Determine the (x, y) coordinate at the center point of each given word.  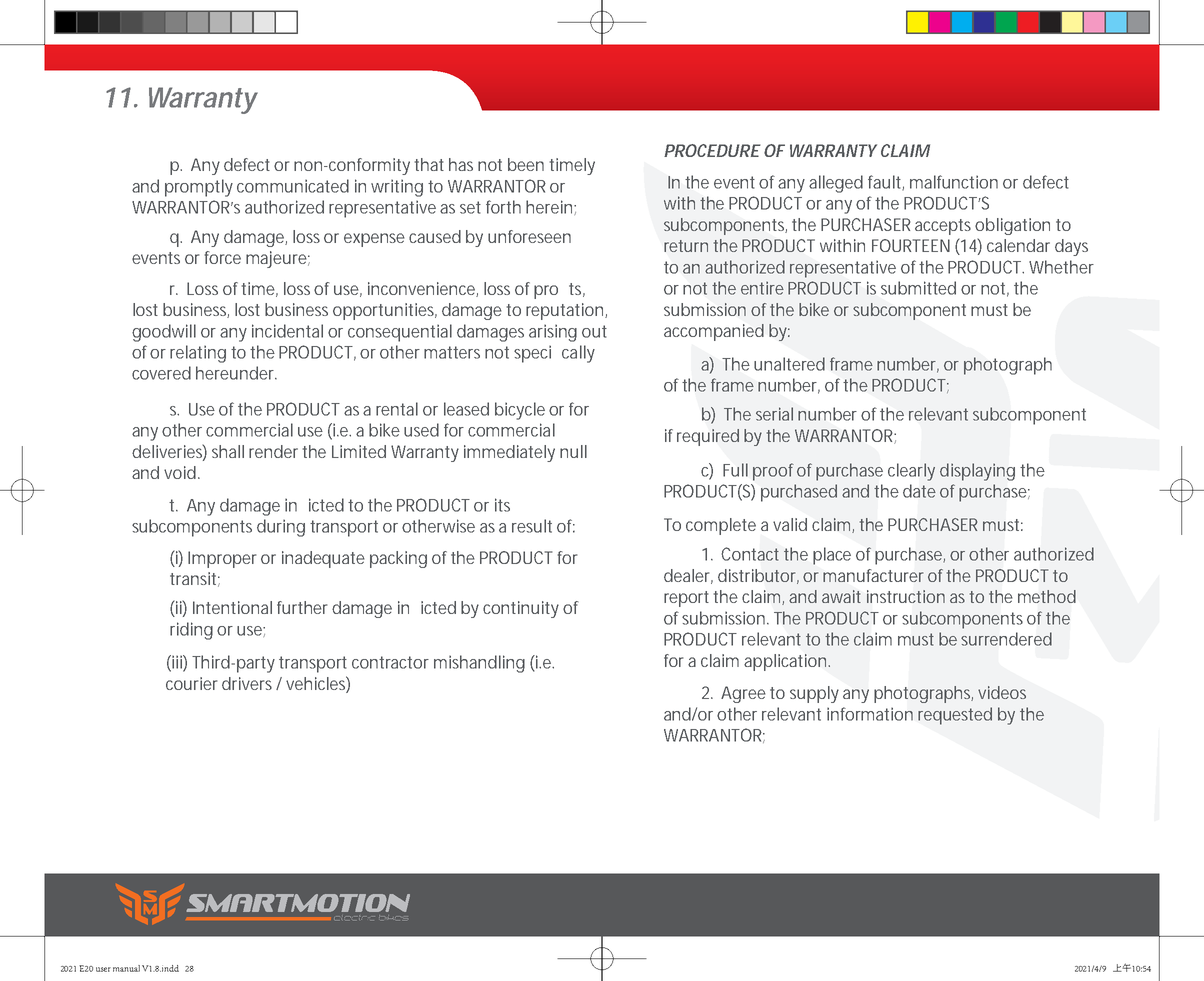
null (573, 451)
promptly (199, 188)
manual (126, 968)
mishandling (479, 664)
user (103, 969)
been (526, 164)
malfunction (954, 182)
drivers (247, 683)
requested (955, 716)
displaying (977, 472)
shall (228, 451)
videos (1002, 692)
